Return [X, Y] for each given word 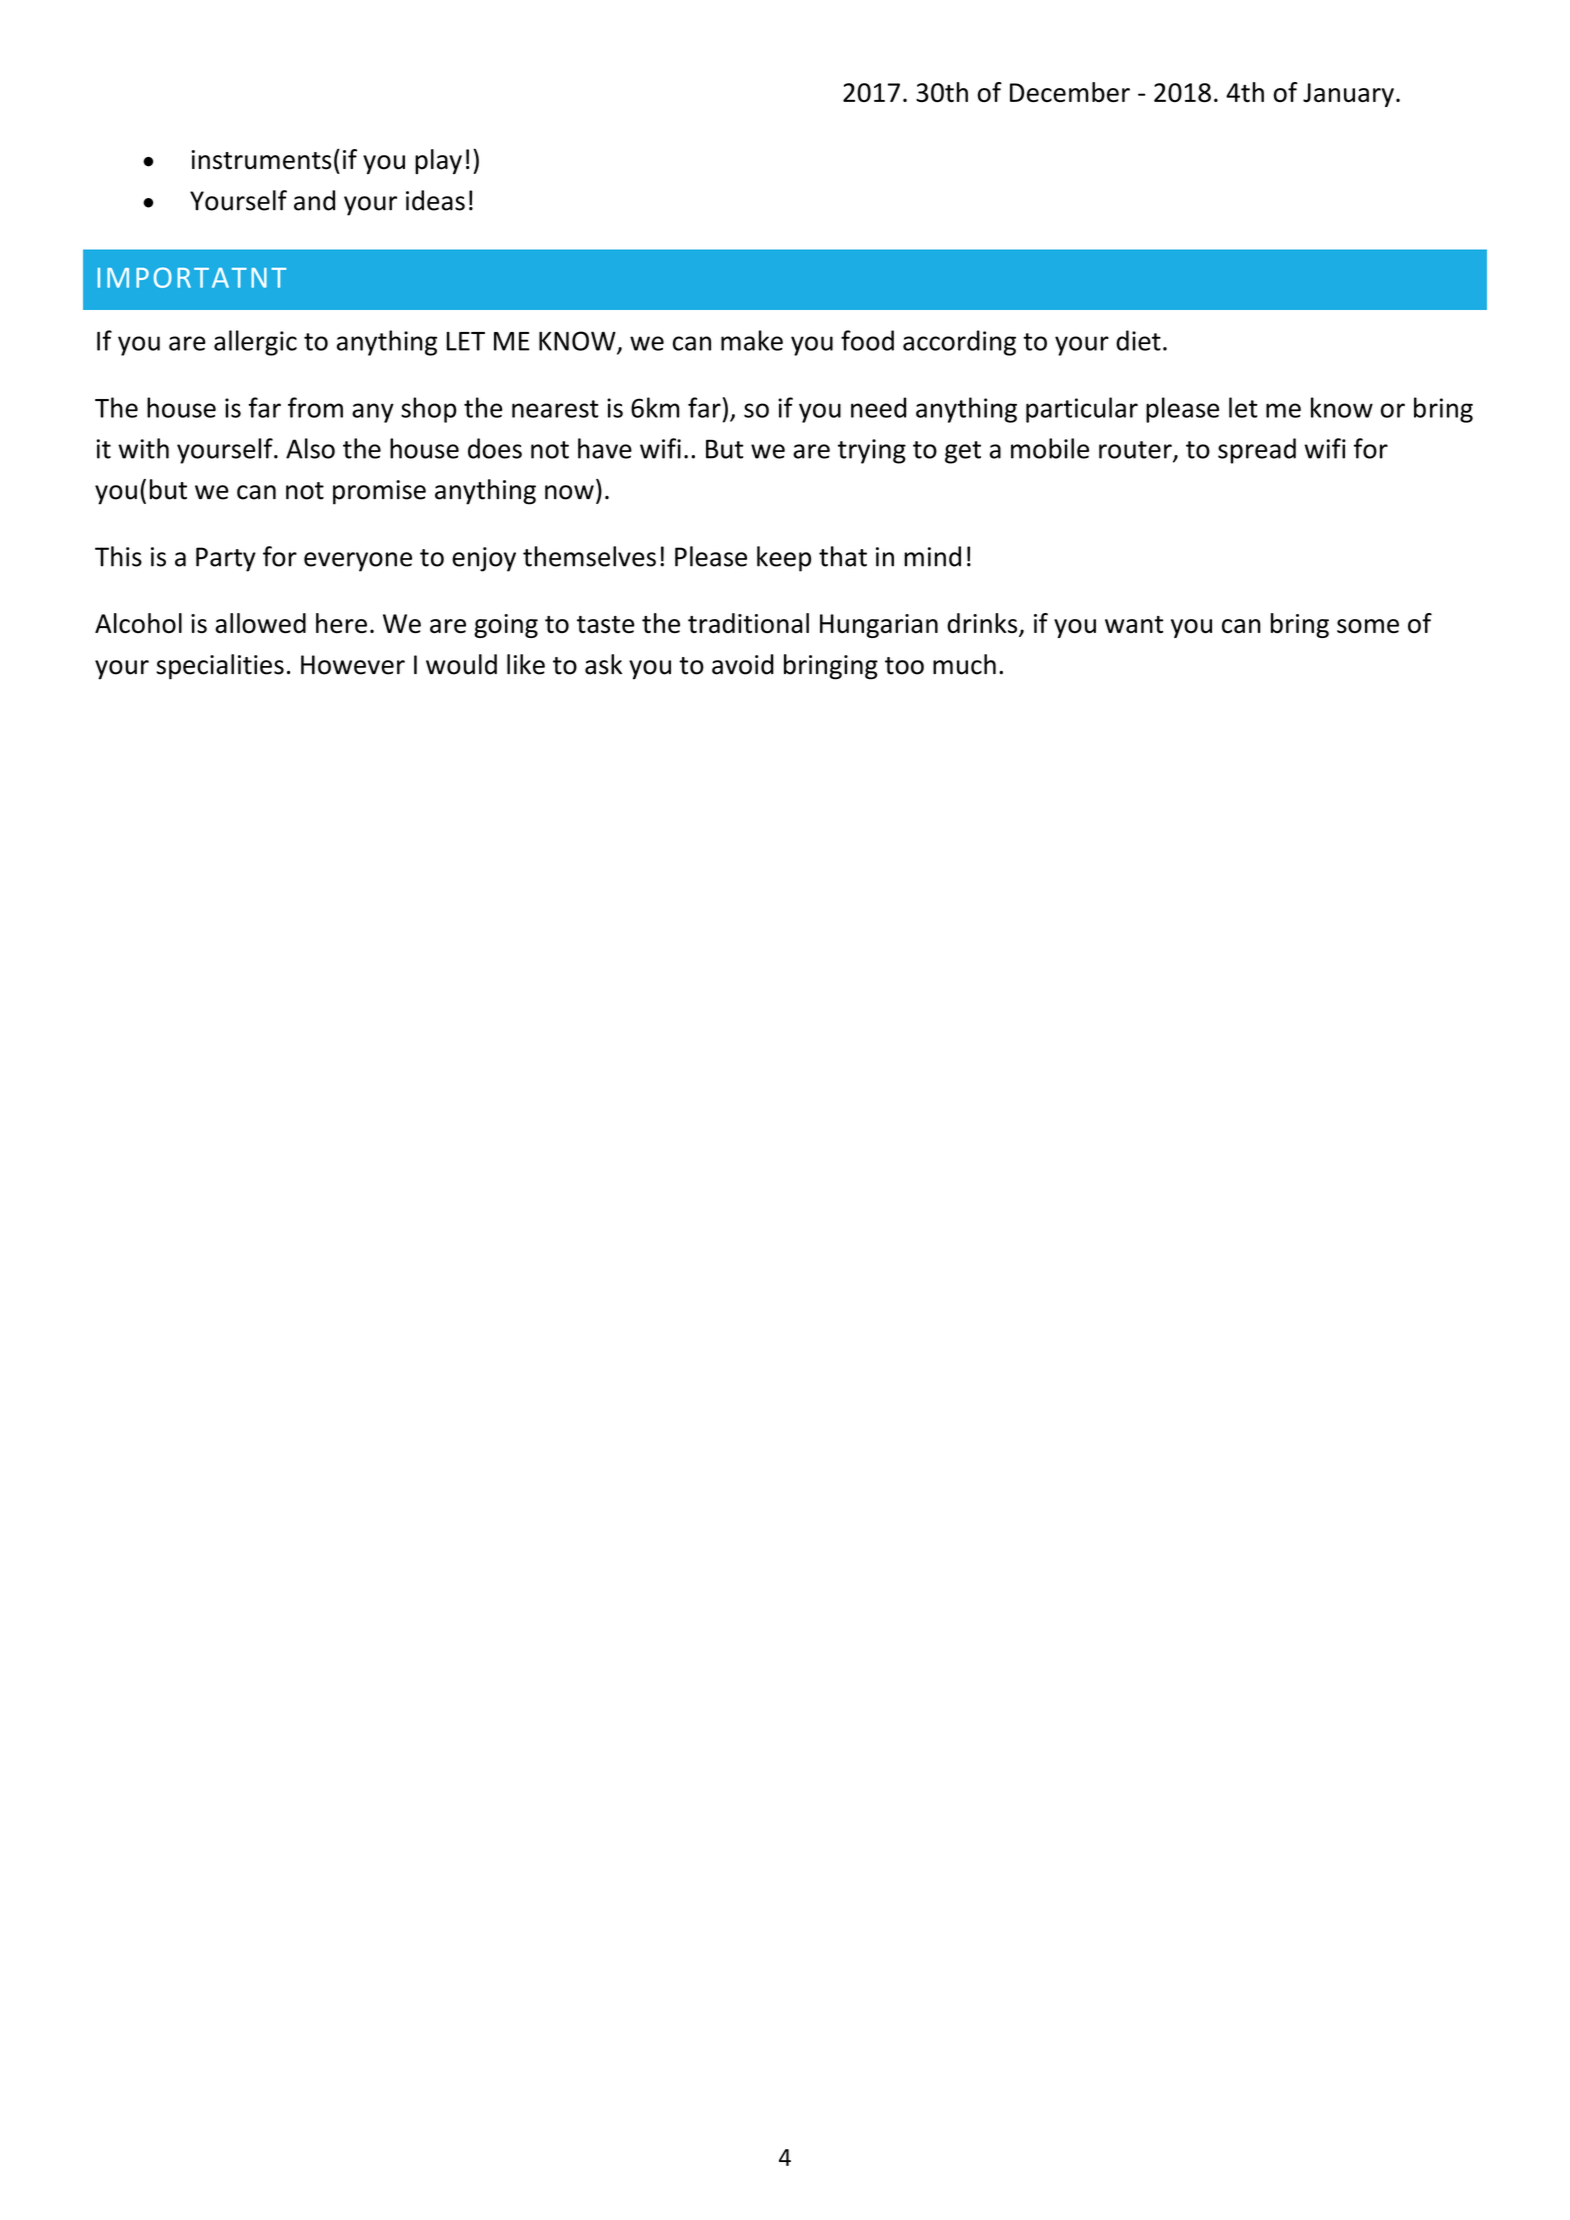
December [1070, 92]
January [1348, 95]
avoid [743, 664]
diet [1138, 340]
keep [784, 559]
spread [1257, 451]
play [438, 161]
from [315, 407]
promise [379, 492]
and [314, 200]
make [752, 340]
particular [1082, 410]
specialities [220, 667]
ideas [435, 200]
